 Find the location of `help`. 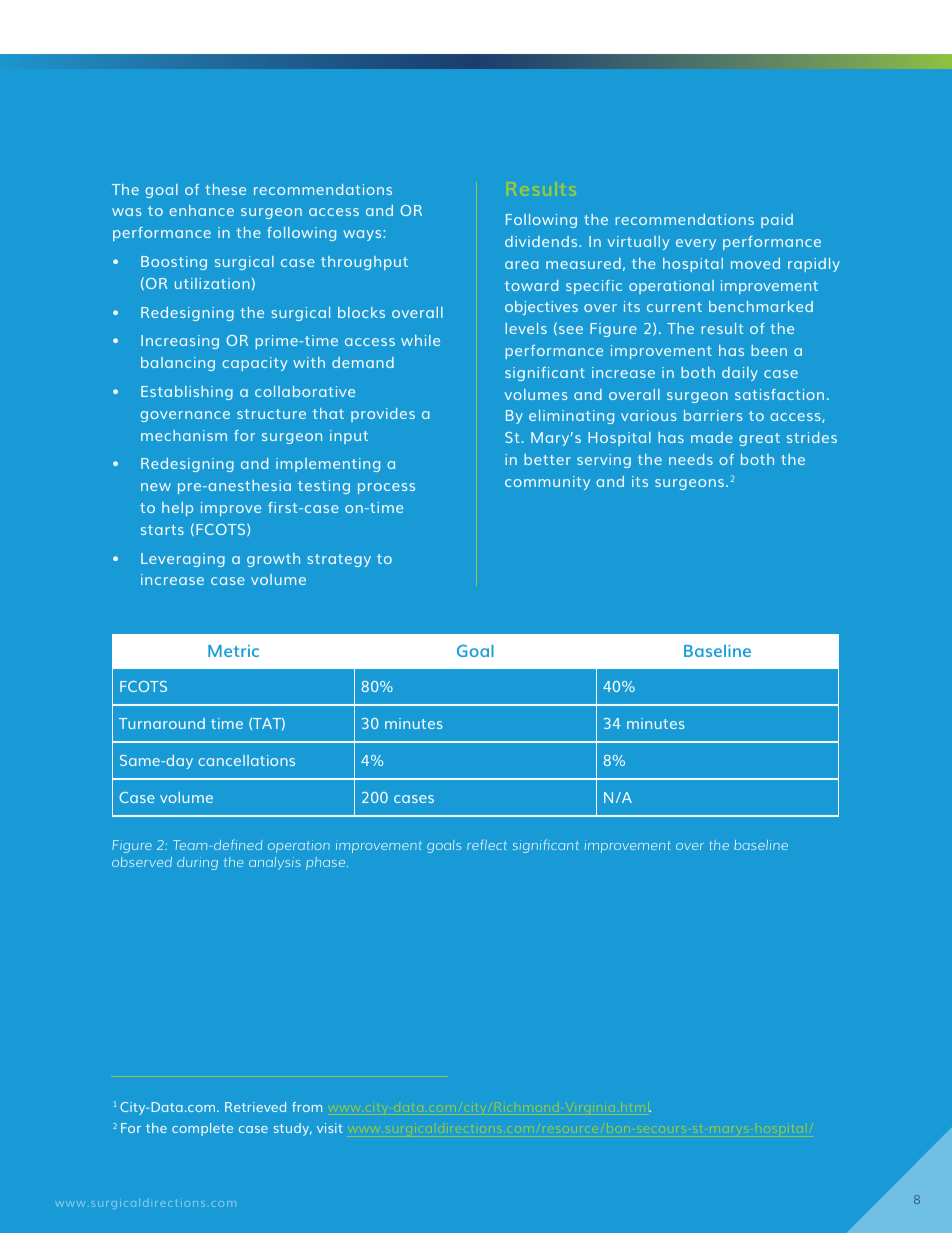

help is located at coordinates (177, 509).
